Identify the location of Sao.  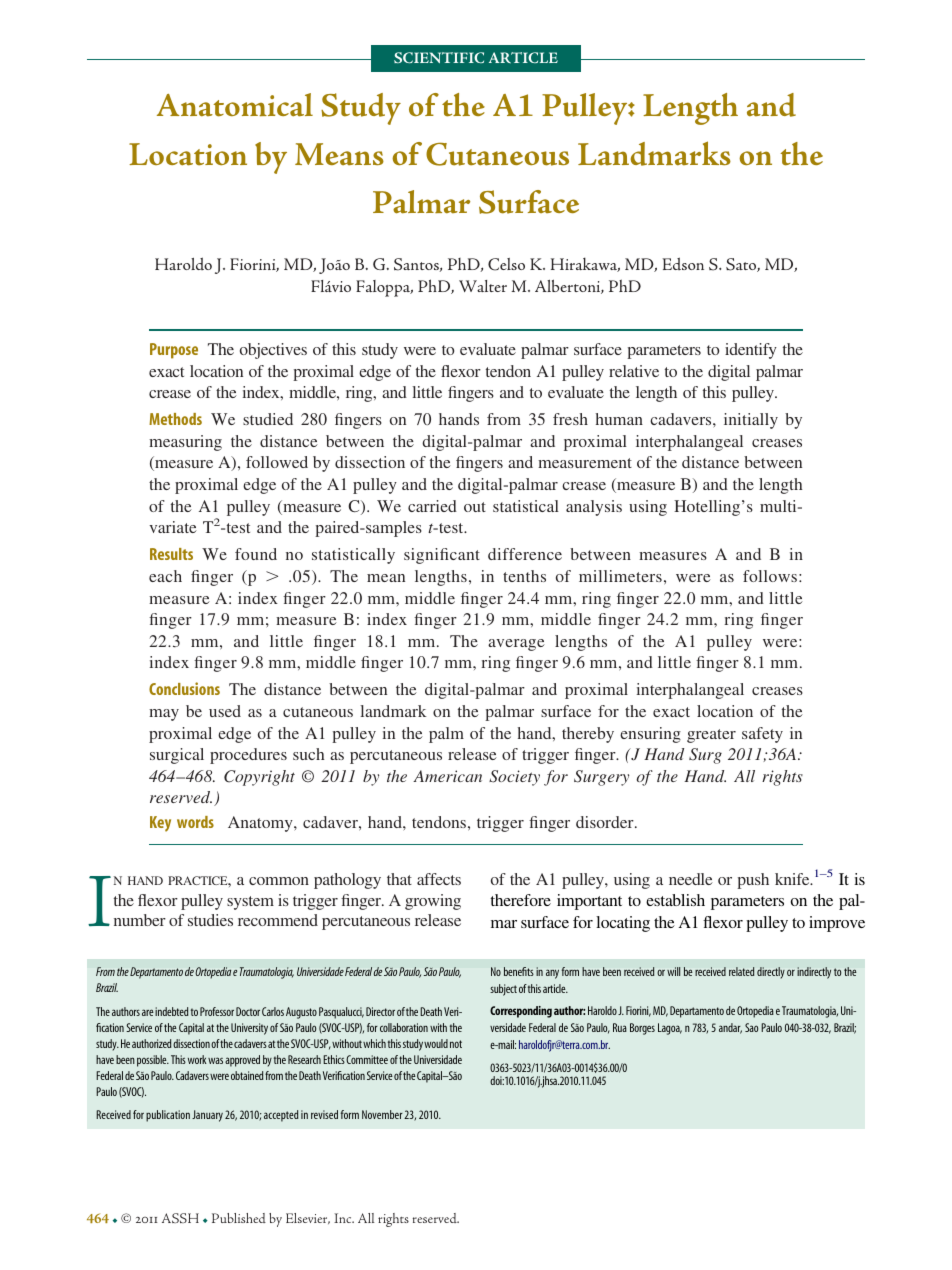
(751, 1027).
